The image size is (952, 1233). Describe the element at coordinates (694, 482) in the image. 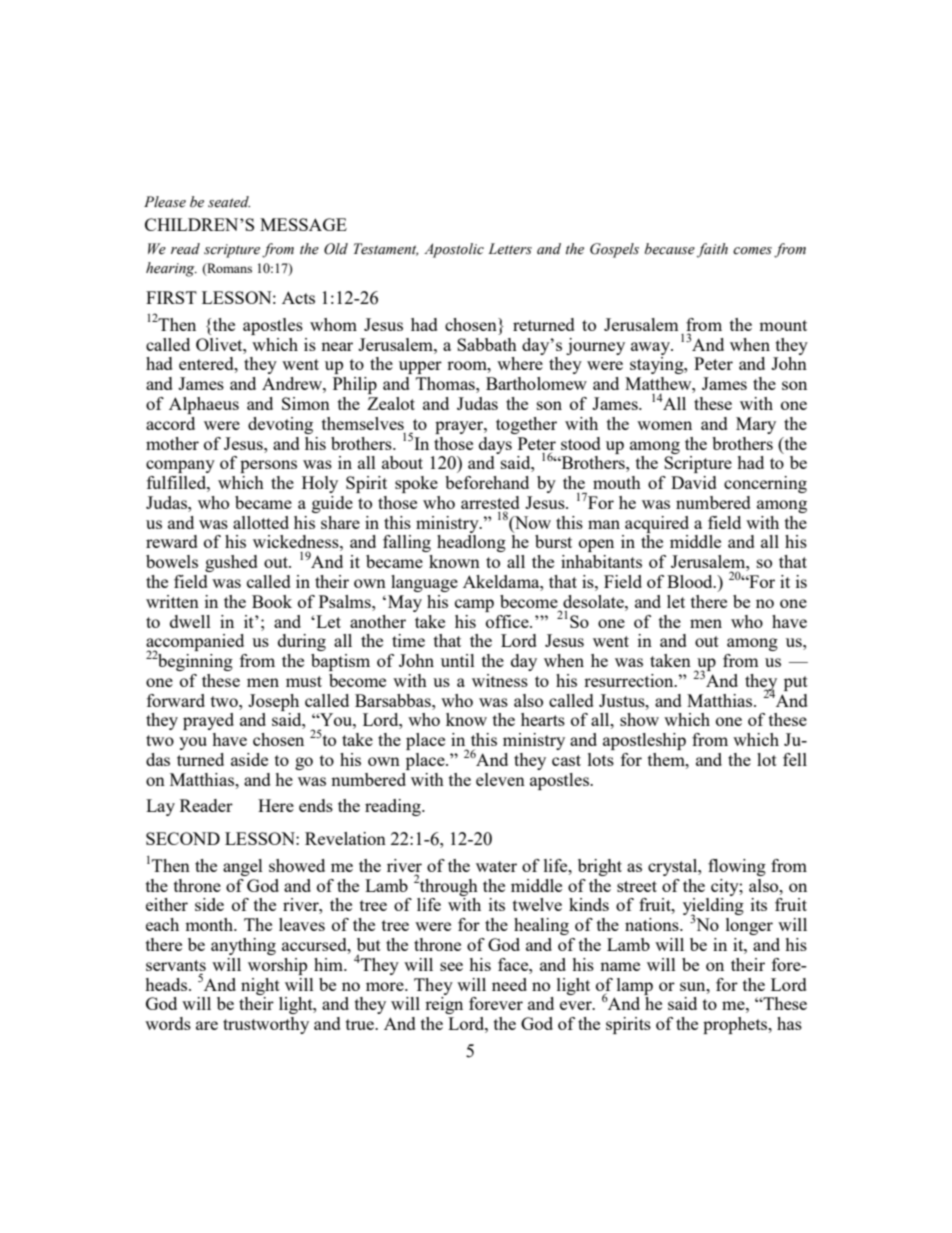

I see `David` at that location.
